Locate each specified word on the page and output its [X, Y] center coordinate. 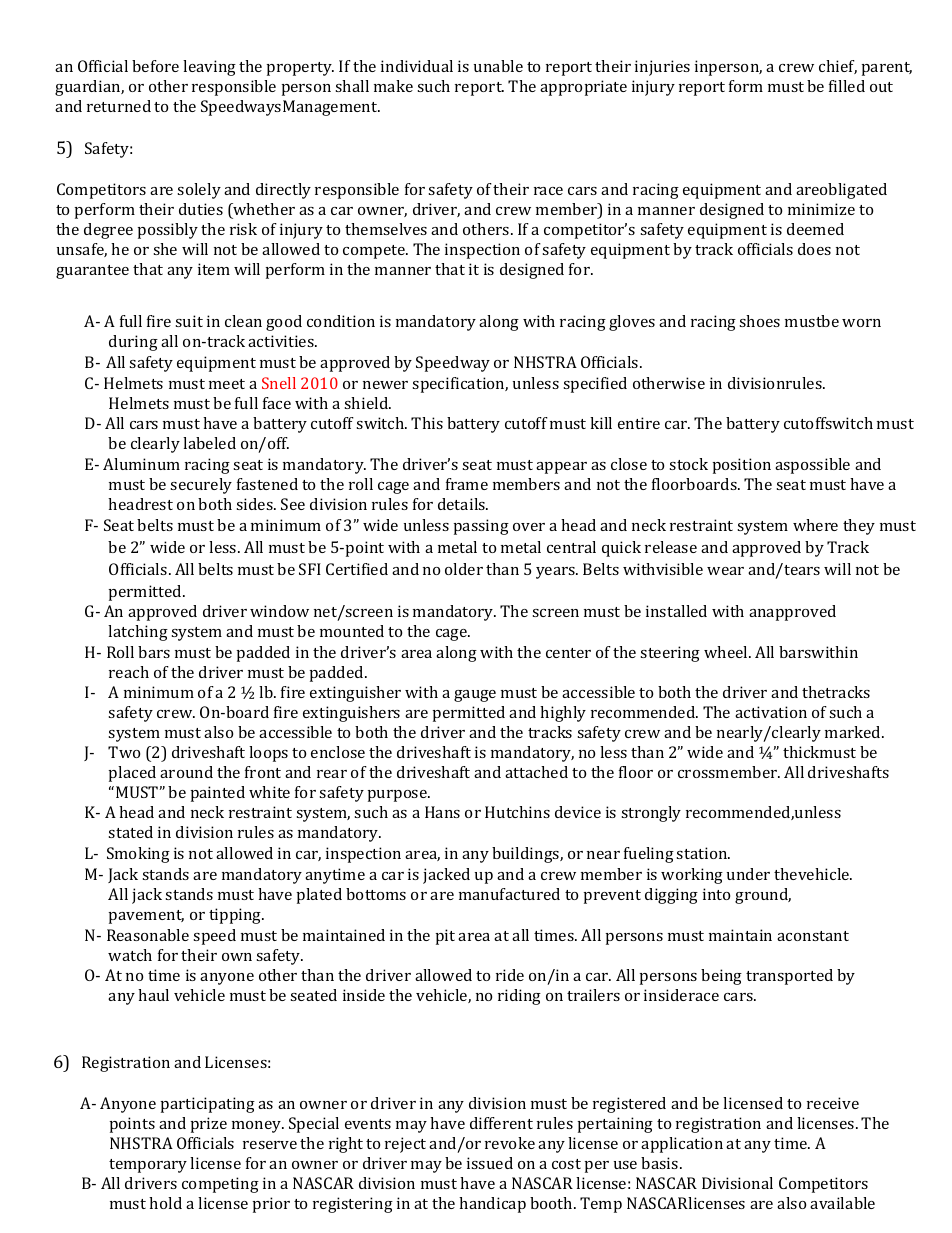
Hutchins [517, 812]
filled [847, 86]
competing [220, 1185]
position [742, 466]
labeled [209, 443]
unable [498, 66]
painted [218, 794]
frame [467, 484]
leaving [209, 68]
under [748, 874]
